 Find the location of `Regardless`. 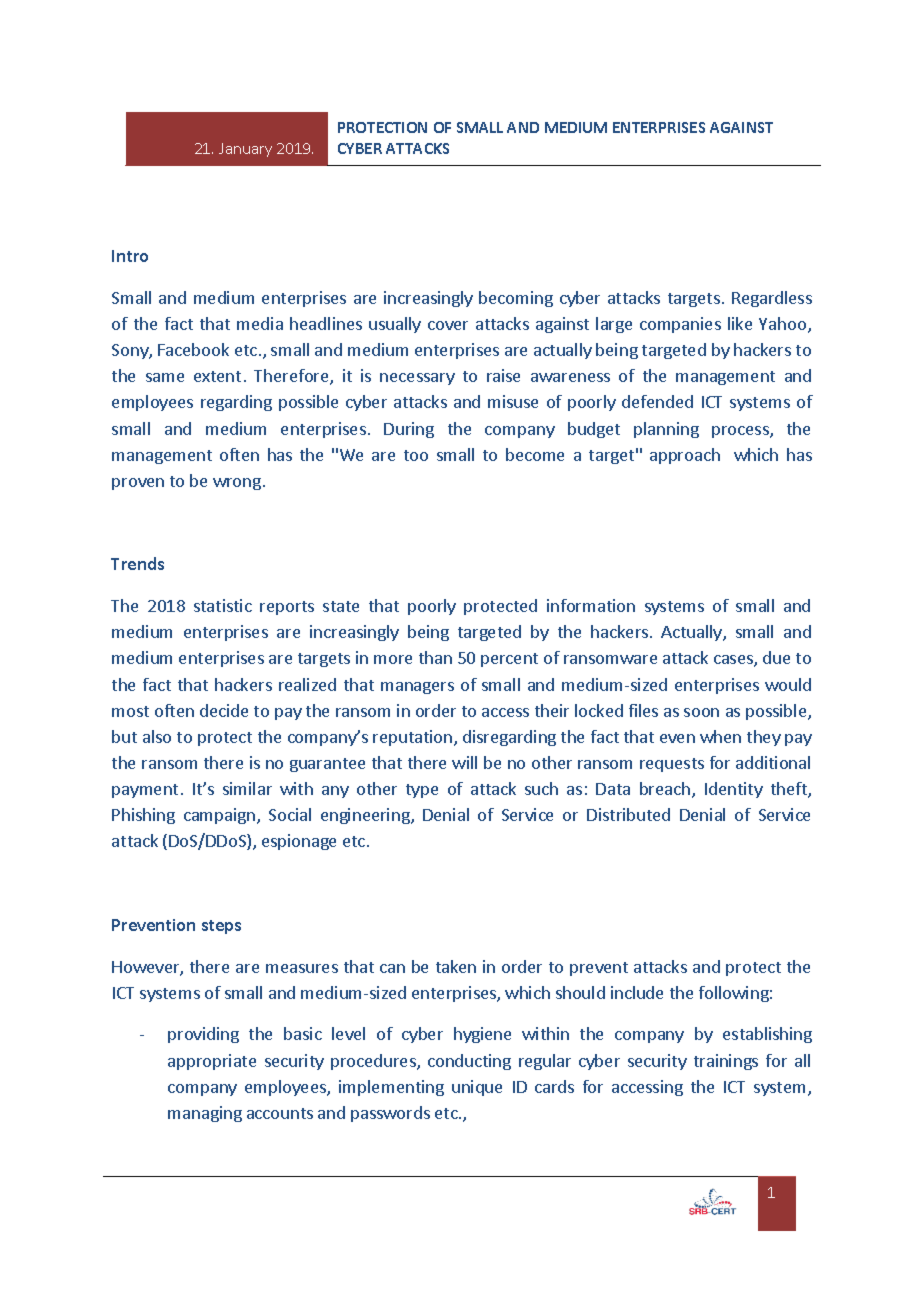

Regardless is located at coordinates (772, 299).
